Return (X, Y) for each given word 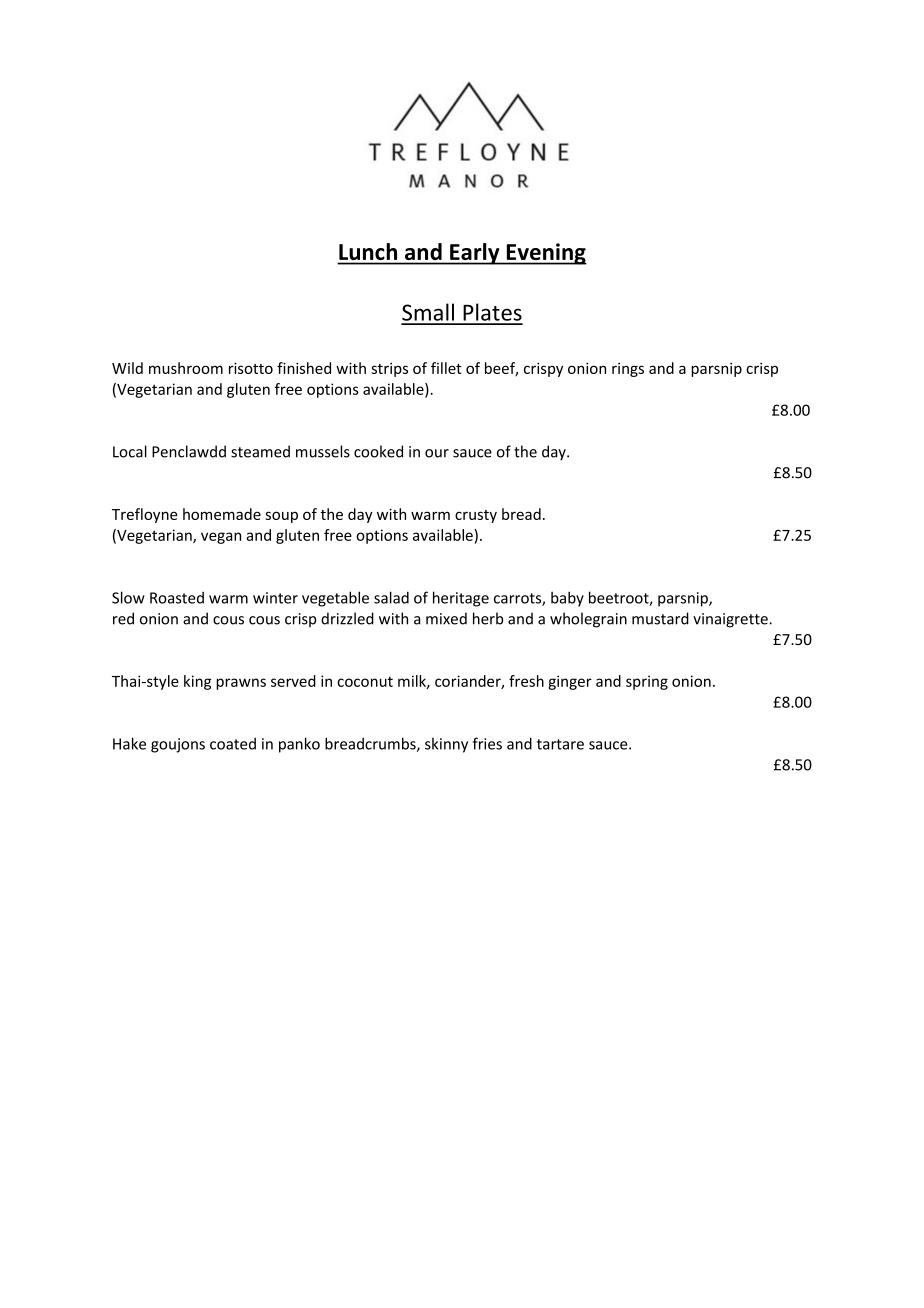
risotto (251, 368)
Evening (545, 254)
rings (628, 370)
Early (475, 254)
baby (567, 599)
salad (391, 597)
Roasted (177, 598)
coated (233, 744)
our (437, 453)
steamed (260, 451)
